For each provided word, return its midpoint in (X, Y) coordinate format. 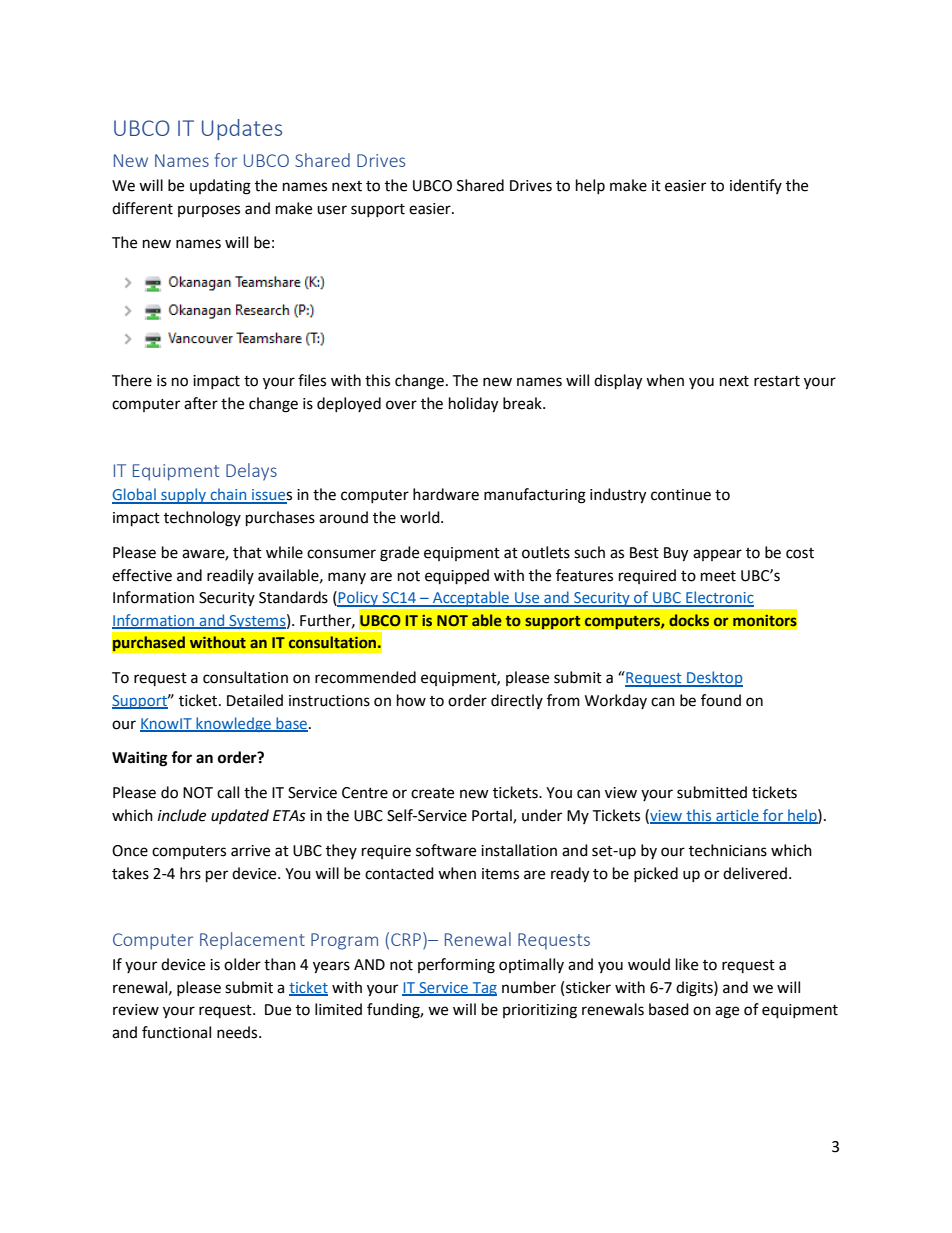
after (201, 403)
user (332, 210)
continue (681, 495)
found (721, 700)
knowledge (233, 724)
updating (220, 187)
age (727, 1012)
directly (517, 701)
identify (756, 186)
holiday (473, 405)
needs (238, 1032)
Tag (483, 989)
